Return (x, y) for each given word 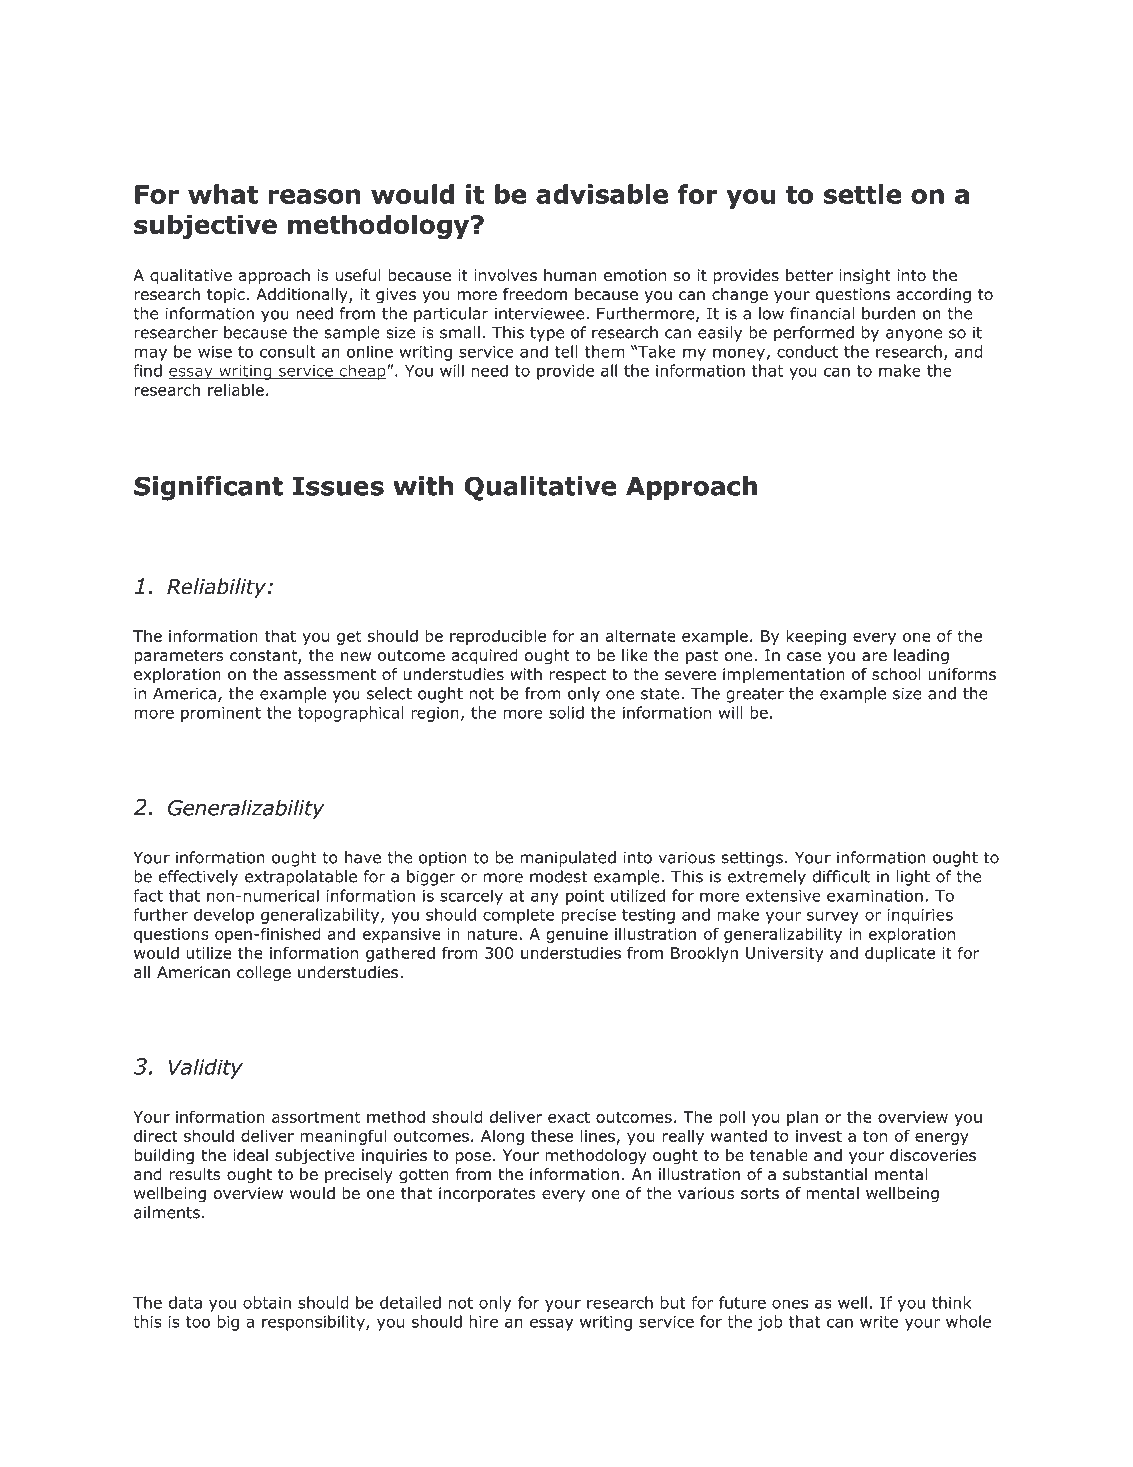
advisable (602, 194)
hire (483, 1321)
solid (566, 712)
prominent (221, 714)
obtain (267, 1302)
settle (862, 194)
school (896, 674)
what (223, 194)
